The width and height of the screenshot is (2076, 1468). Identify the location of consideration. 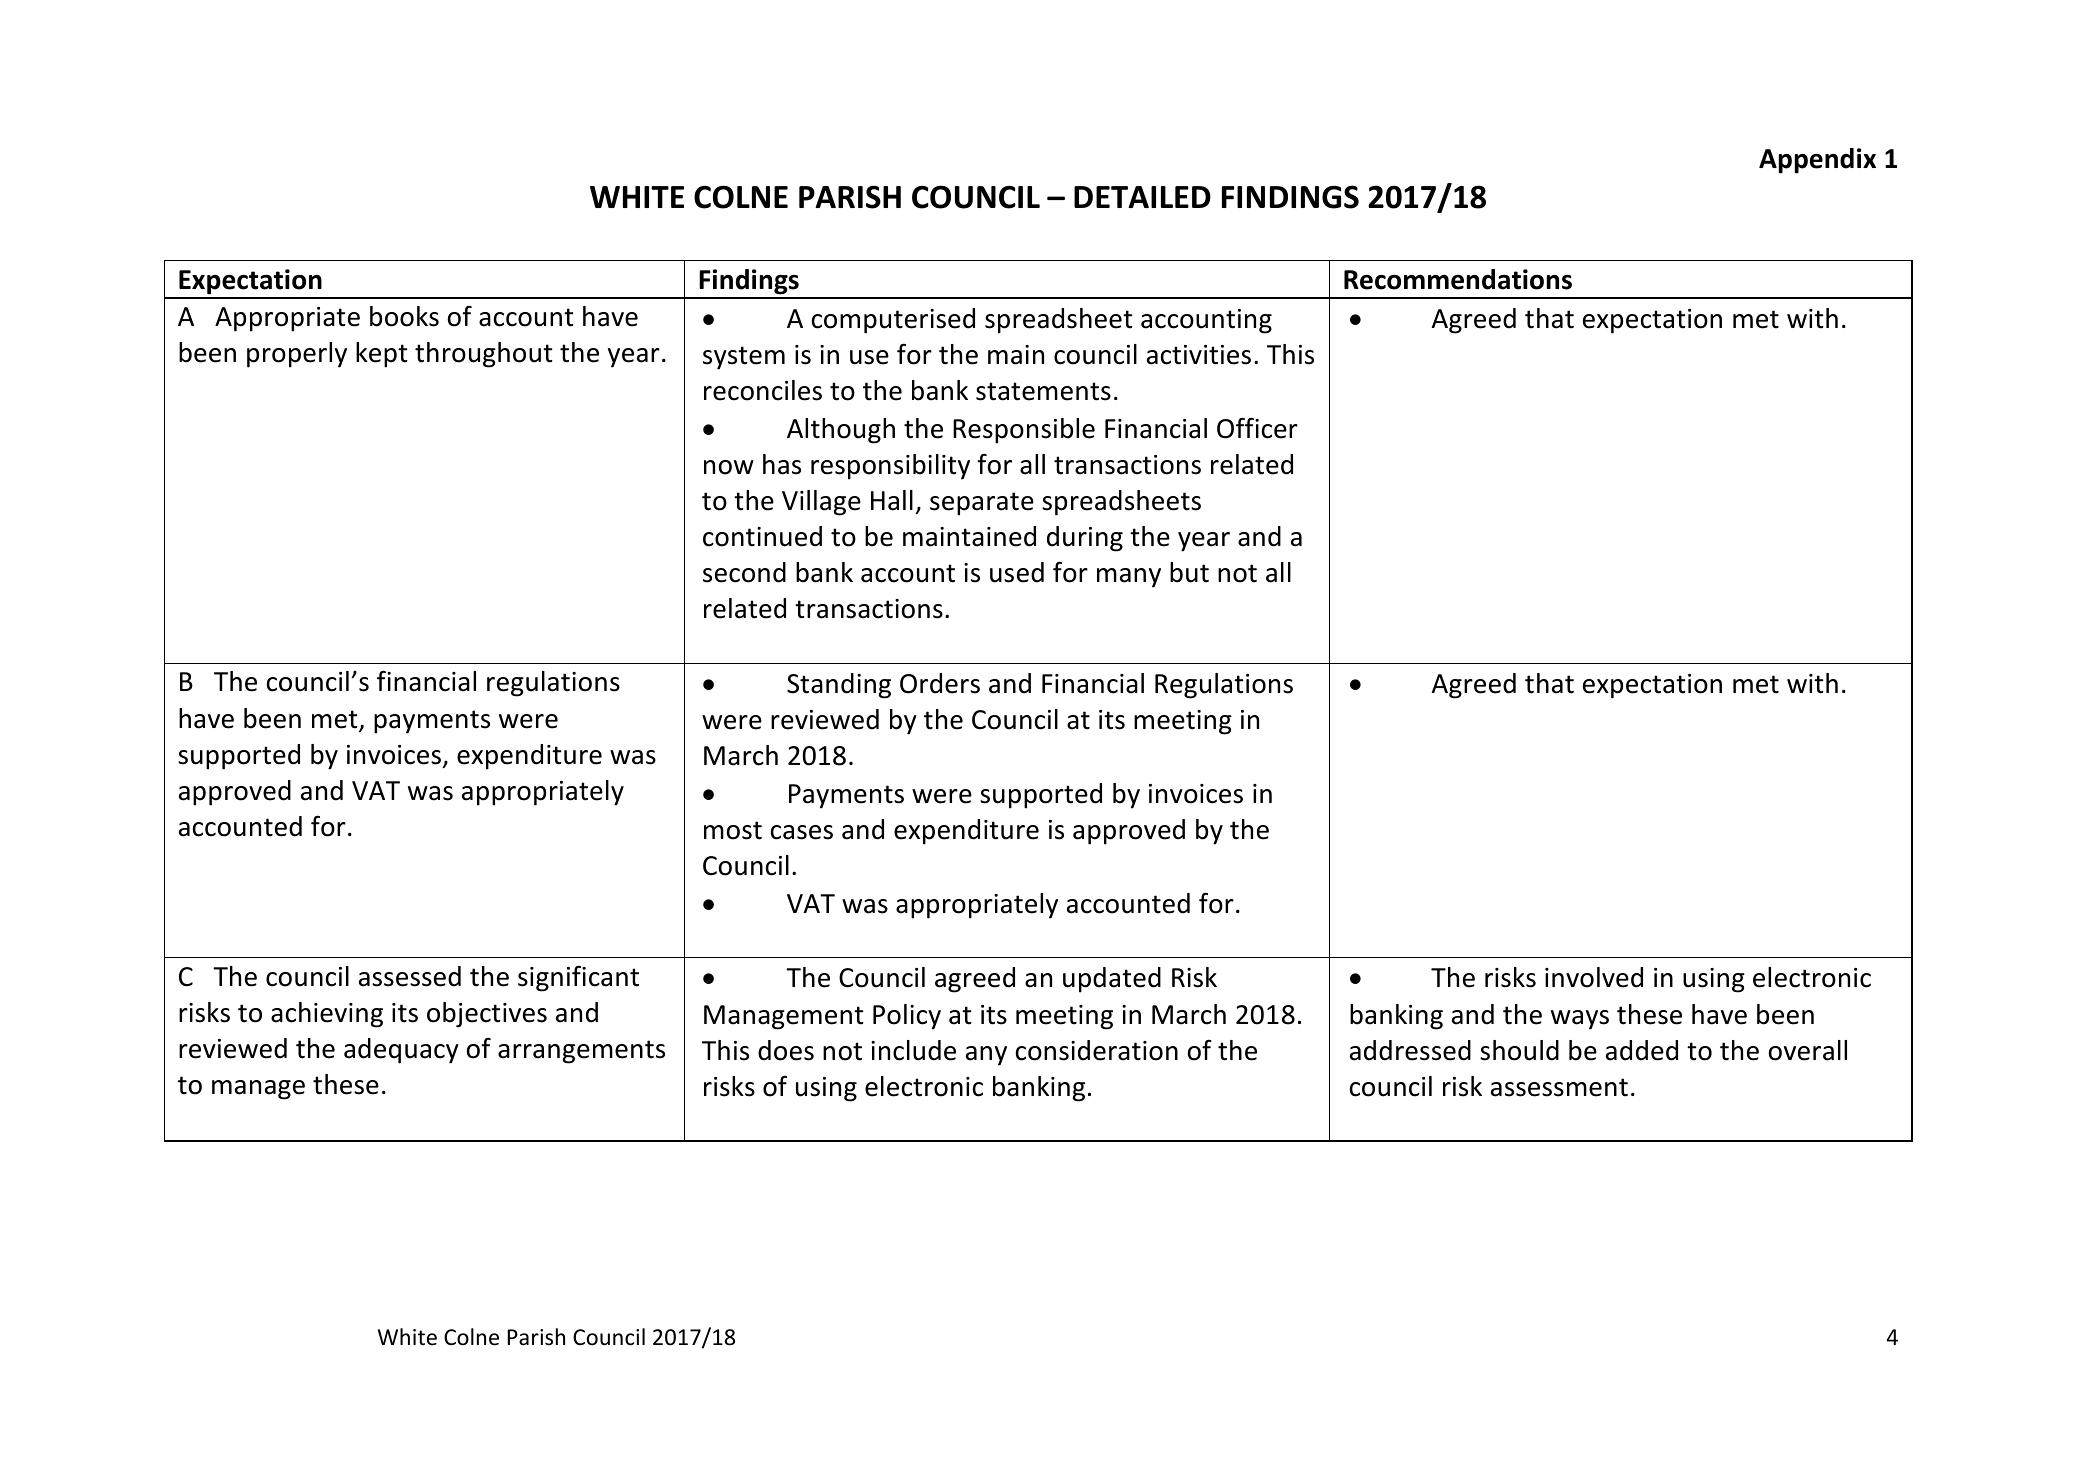
(1097, 1050).
